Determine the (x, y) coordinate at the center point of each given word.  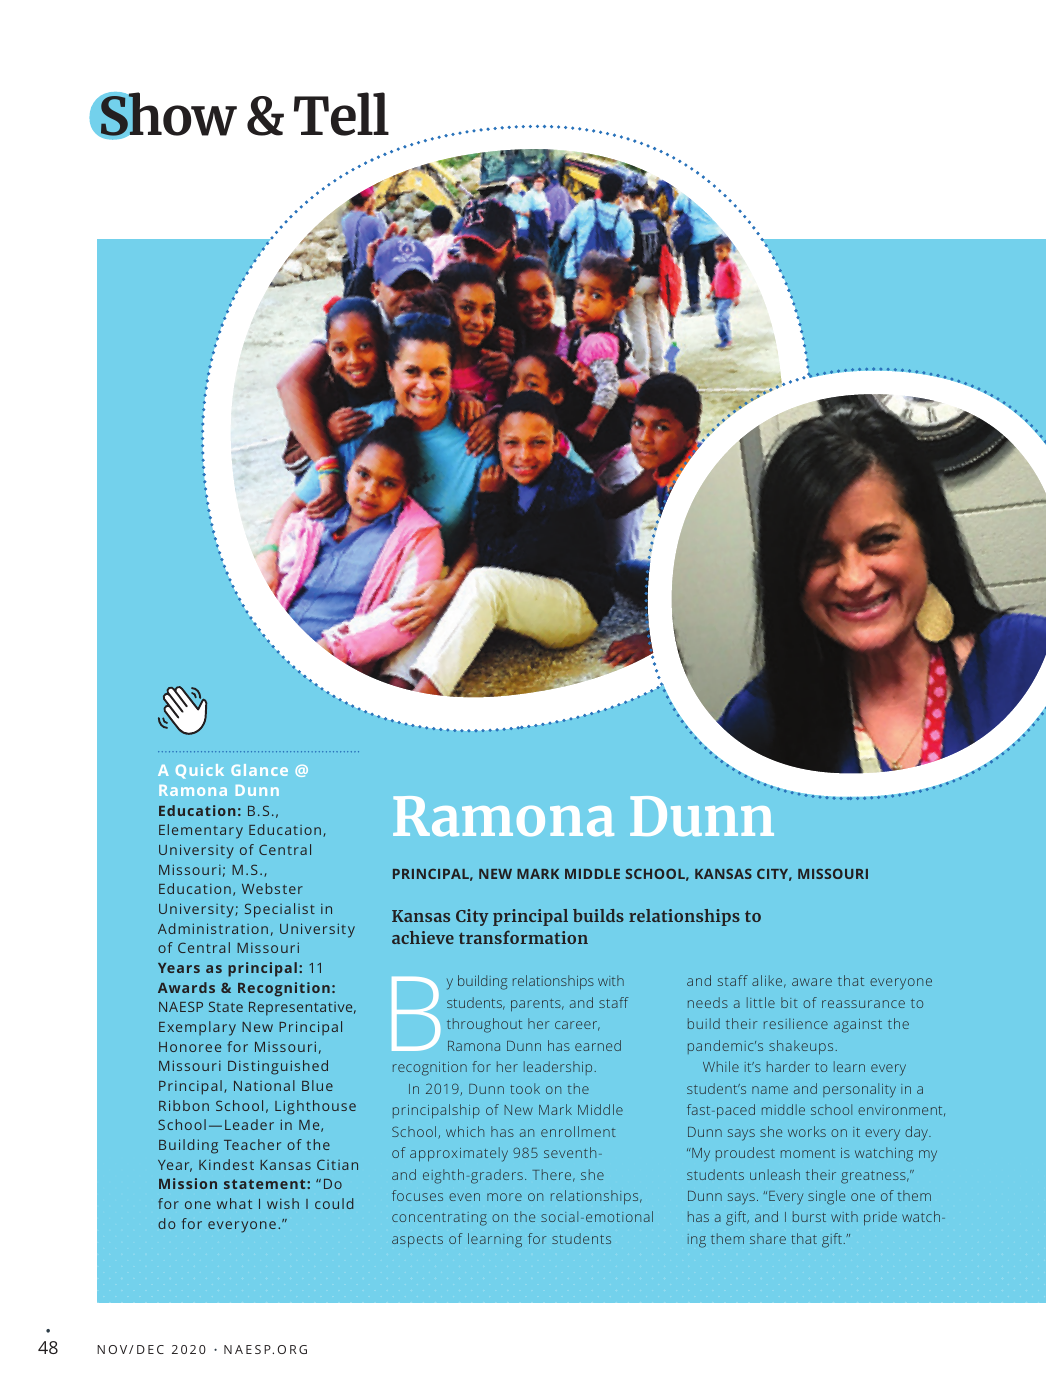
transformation (523, 937)
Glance (259, 770)
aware (812, 982)
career (577, 1026)
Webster (272, 888)
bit (789, 1002)
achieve (423, 937)
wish (283, 1203)
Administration (213, 928)
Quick (200, 771)
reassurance (863, 1004)
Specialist (280, 910)
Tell (341, 114)
